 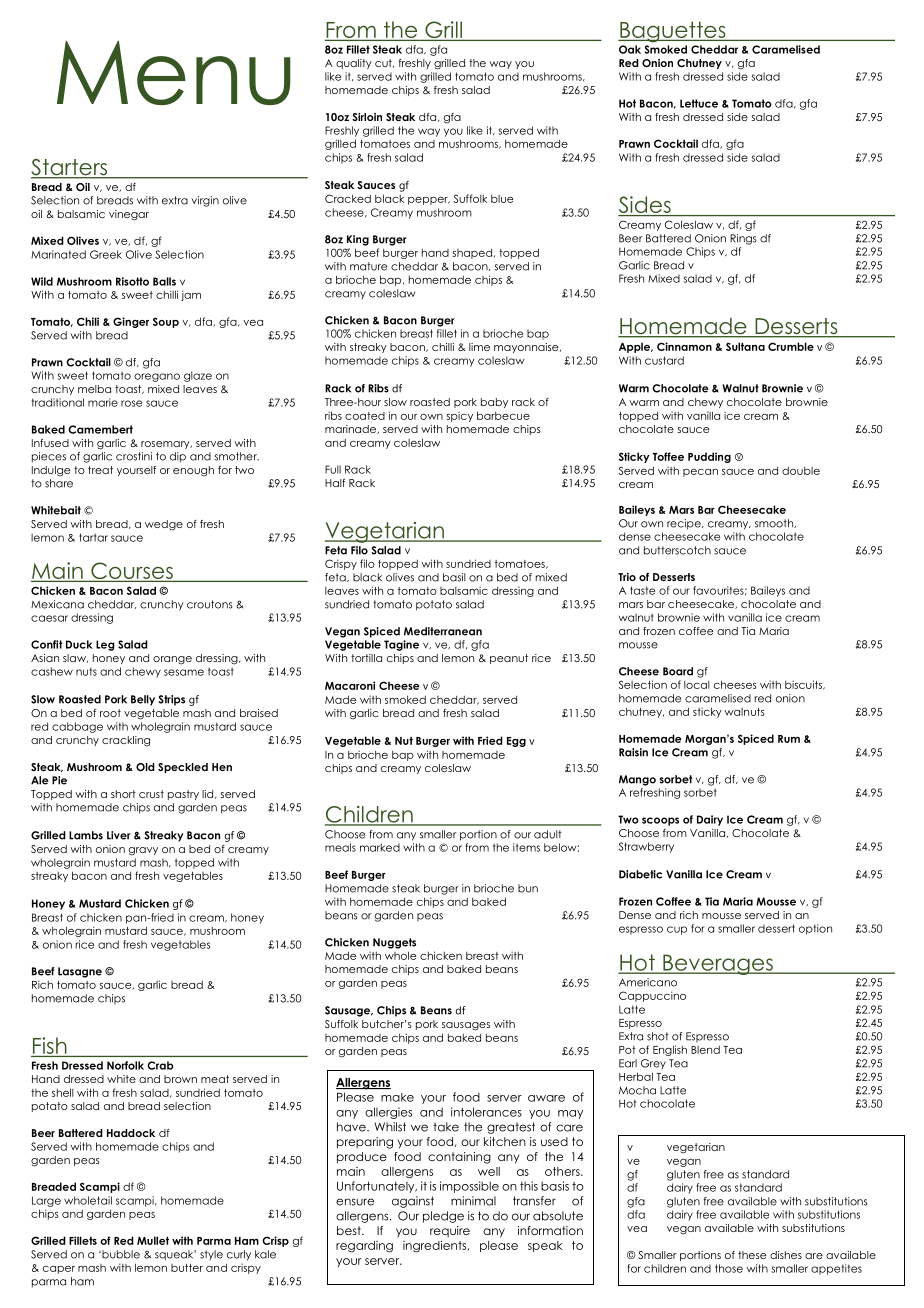 What do you see at coordinates (450, 1231) in the page?
I see `require` at bounding box center [450, 1231].
